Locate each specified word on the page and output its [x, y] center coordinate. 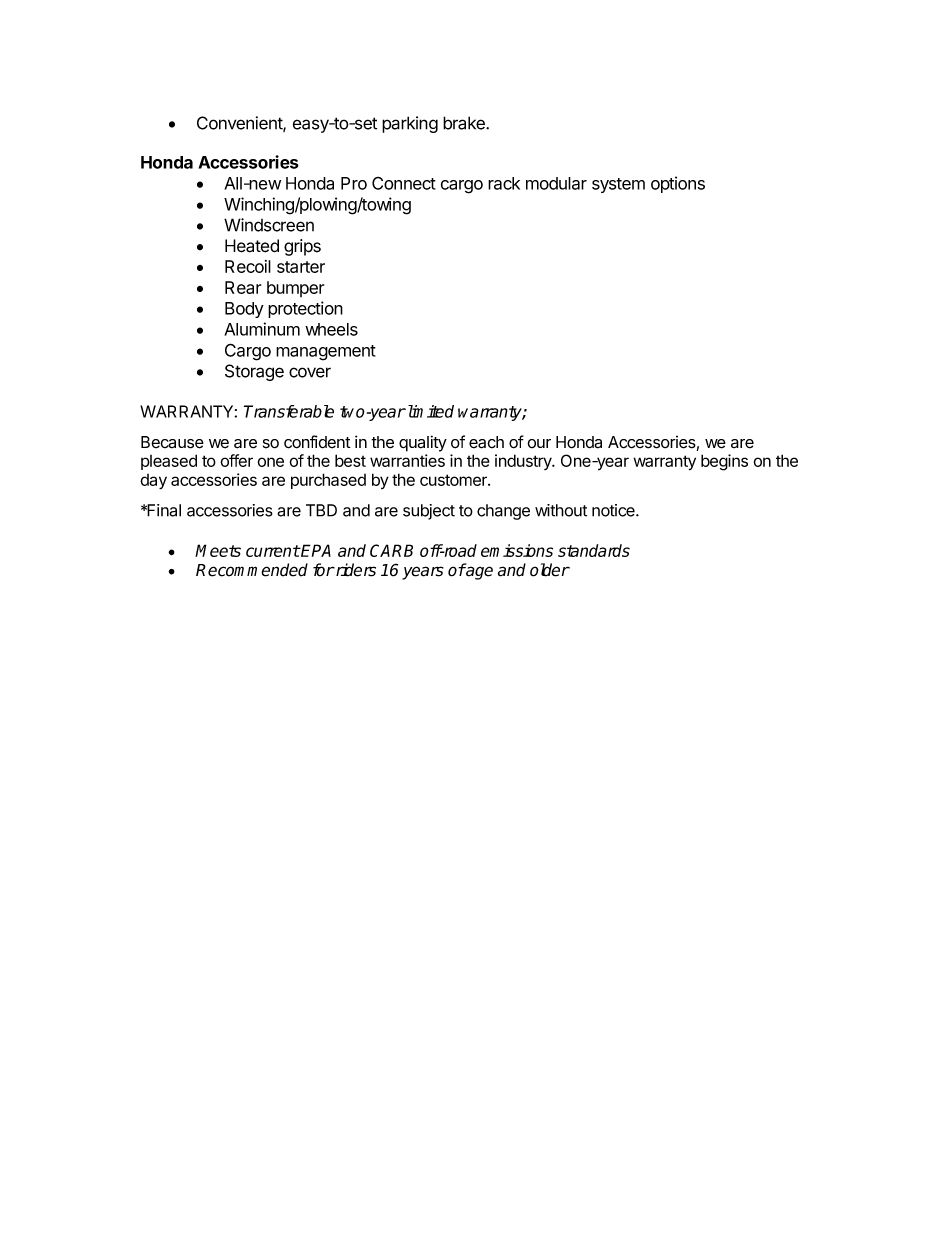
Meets [218, 550]
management [326, 353]
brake [465, 123]
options [678, 184]
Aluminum [262, 329]
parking [410, 124]
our [539, 443]
